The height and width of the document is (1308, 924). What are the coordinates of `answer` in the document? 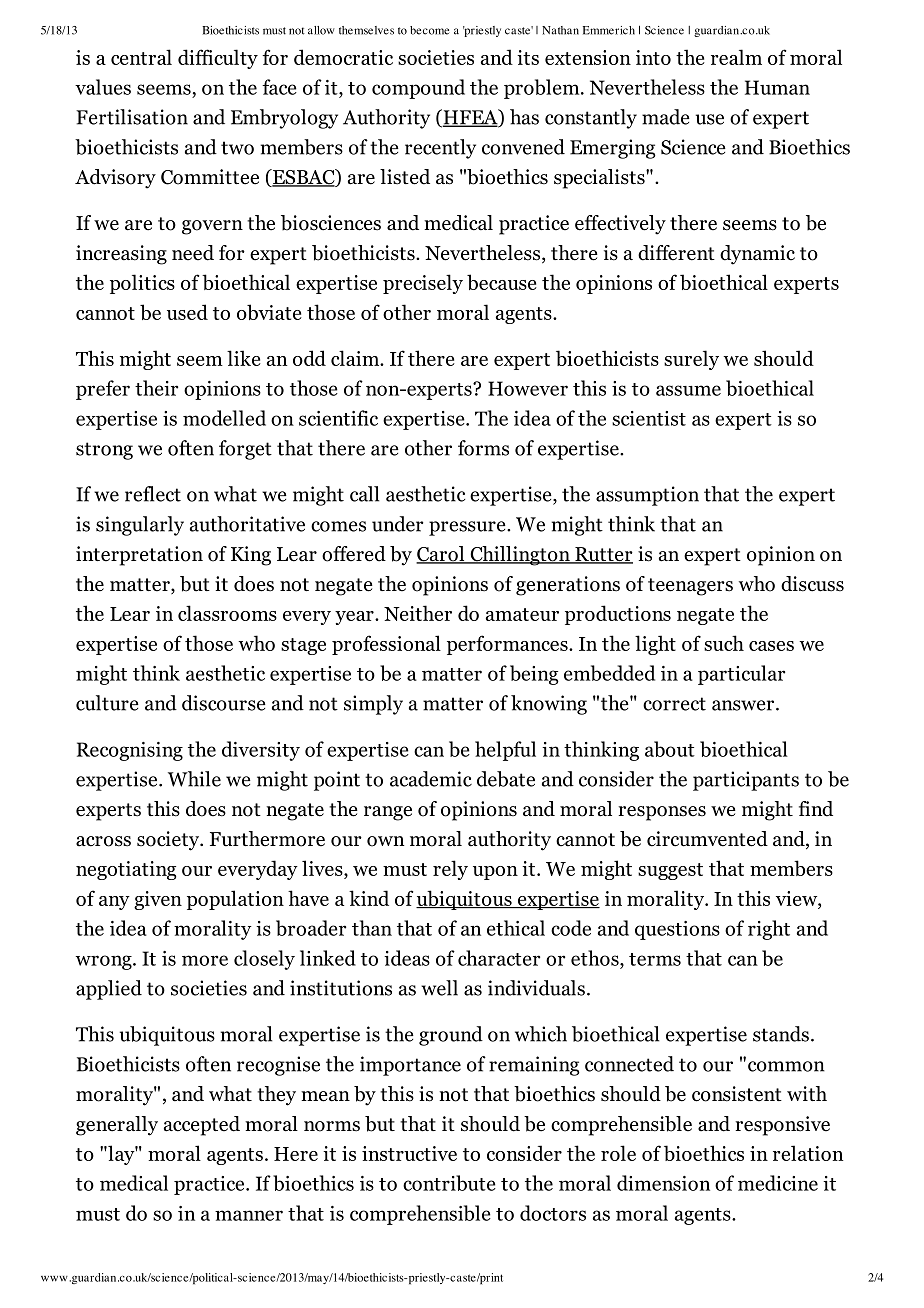 It's located at (744, 705).
